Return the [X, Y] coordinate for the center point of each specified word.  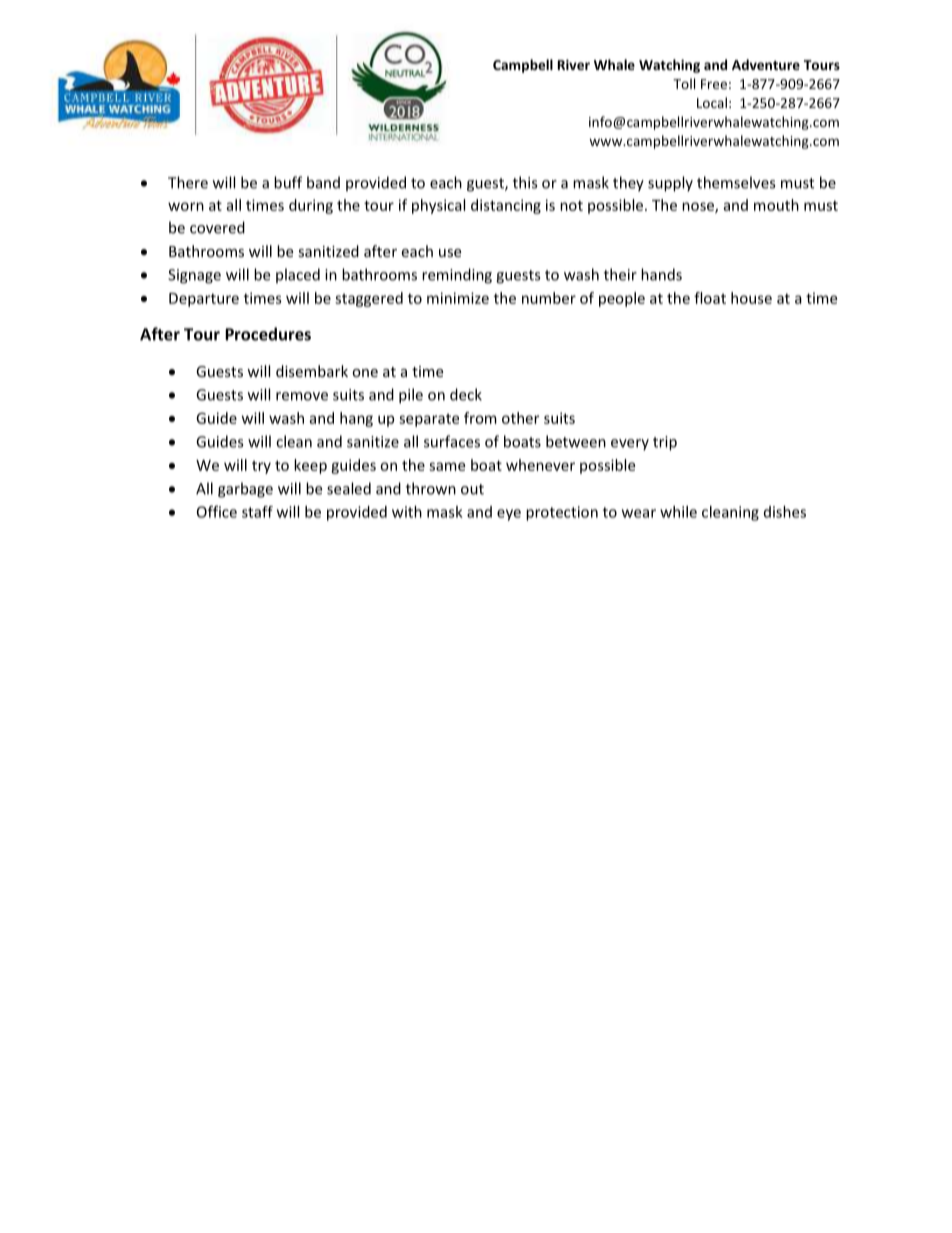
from [480, 418]
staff [257, 512]
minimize [458, 298]
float [710, 298]
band [323, 182]
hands [661, 274]
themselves [736, 182]
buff [288, 182]
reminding [457, 276]
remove [302, 396]
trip [665, 443]
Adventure [766, 64]
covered [217, 227]
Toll [684, 83]
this [525, 182]
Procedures [268, 334]
